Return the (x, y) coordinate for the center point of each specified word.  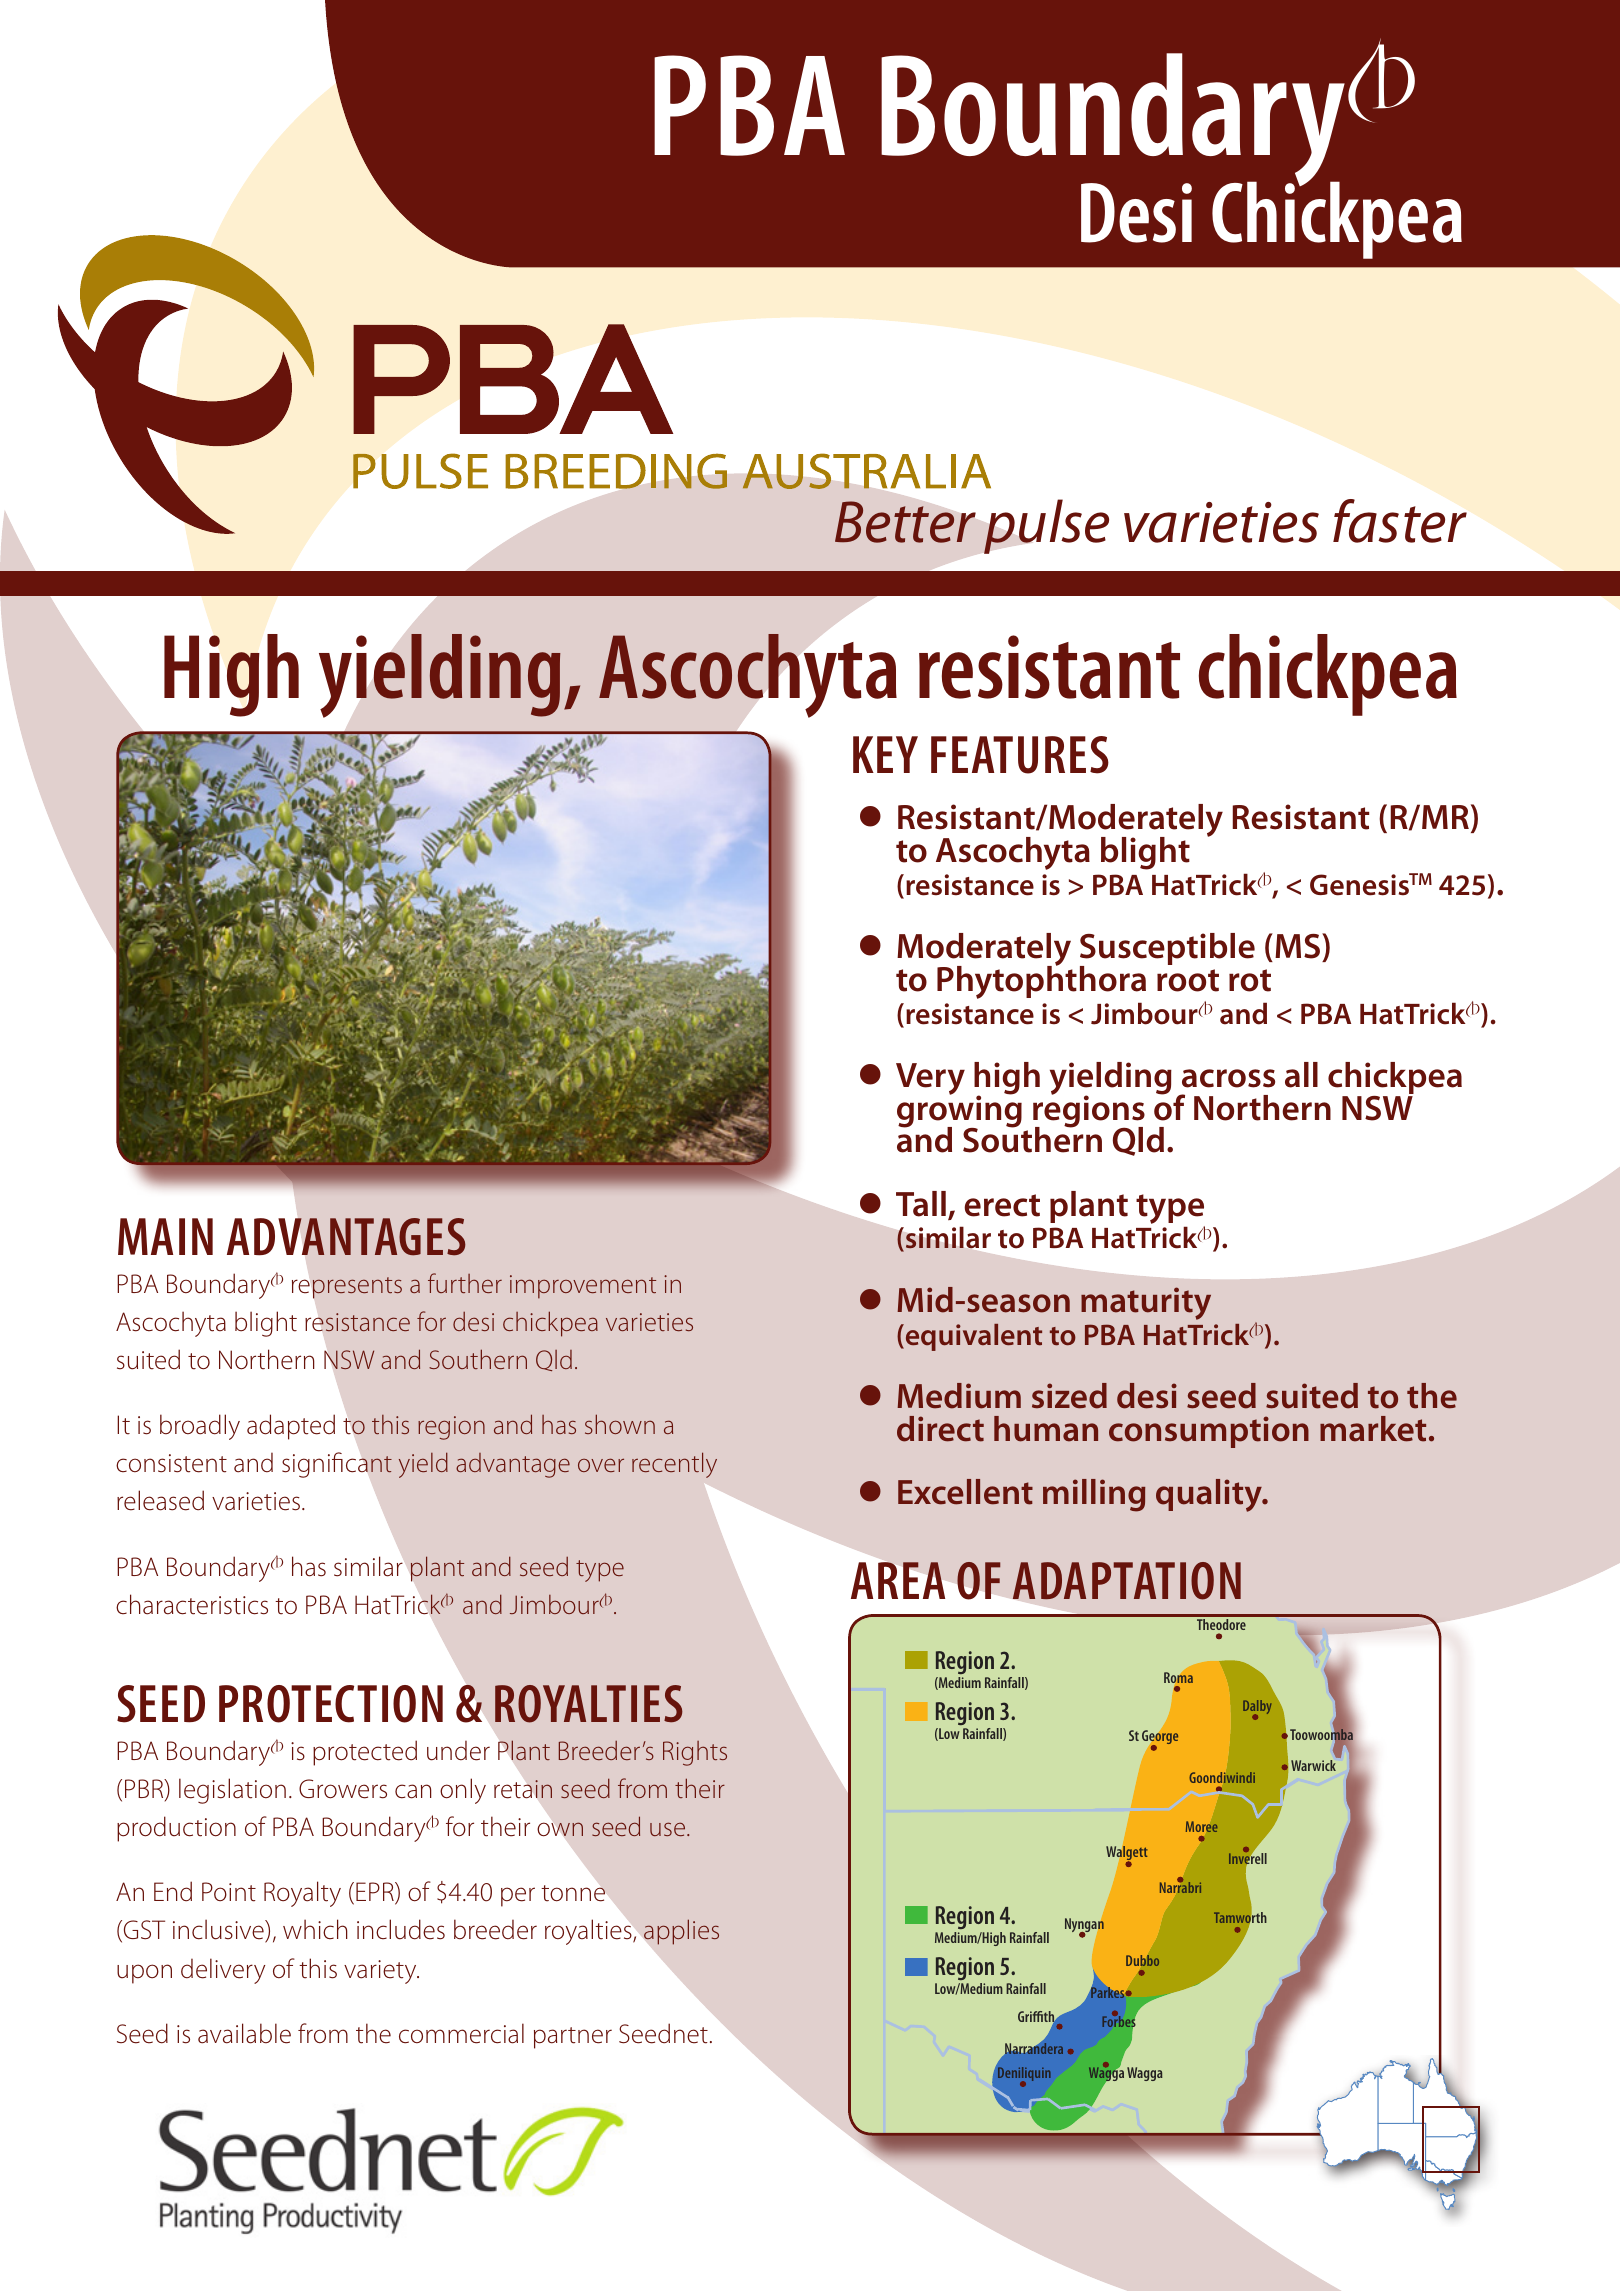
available (244, 2033)
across (1228, 1078)
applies (681, 1932)
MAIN (165, 1236)
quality (1210, 1495)
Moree (1202, 1826)
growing (959, 1111)
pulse (1046, 526)
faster (1400, 521)
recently (674, 1465)
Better (905, 522)
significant (337, 1465)
